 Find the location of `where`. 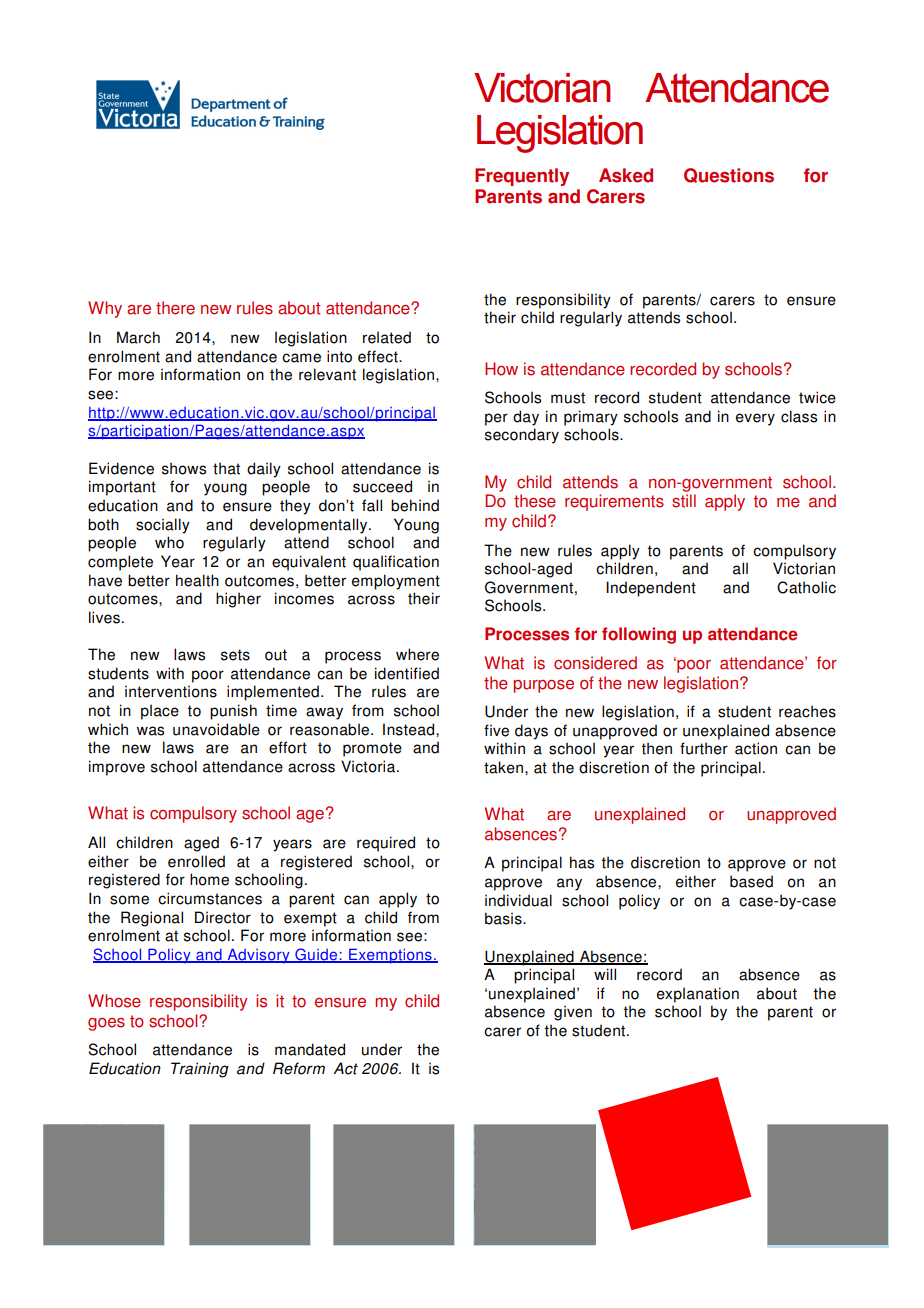

where is located at coordinates (417, 654).
